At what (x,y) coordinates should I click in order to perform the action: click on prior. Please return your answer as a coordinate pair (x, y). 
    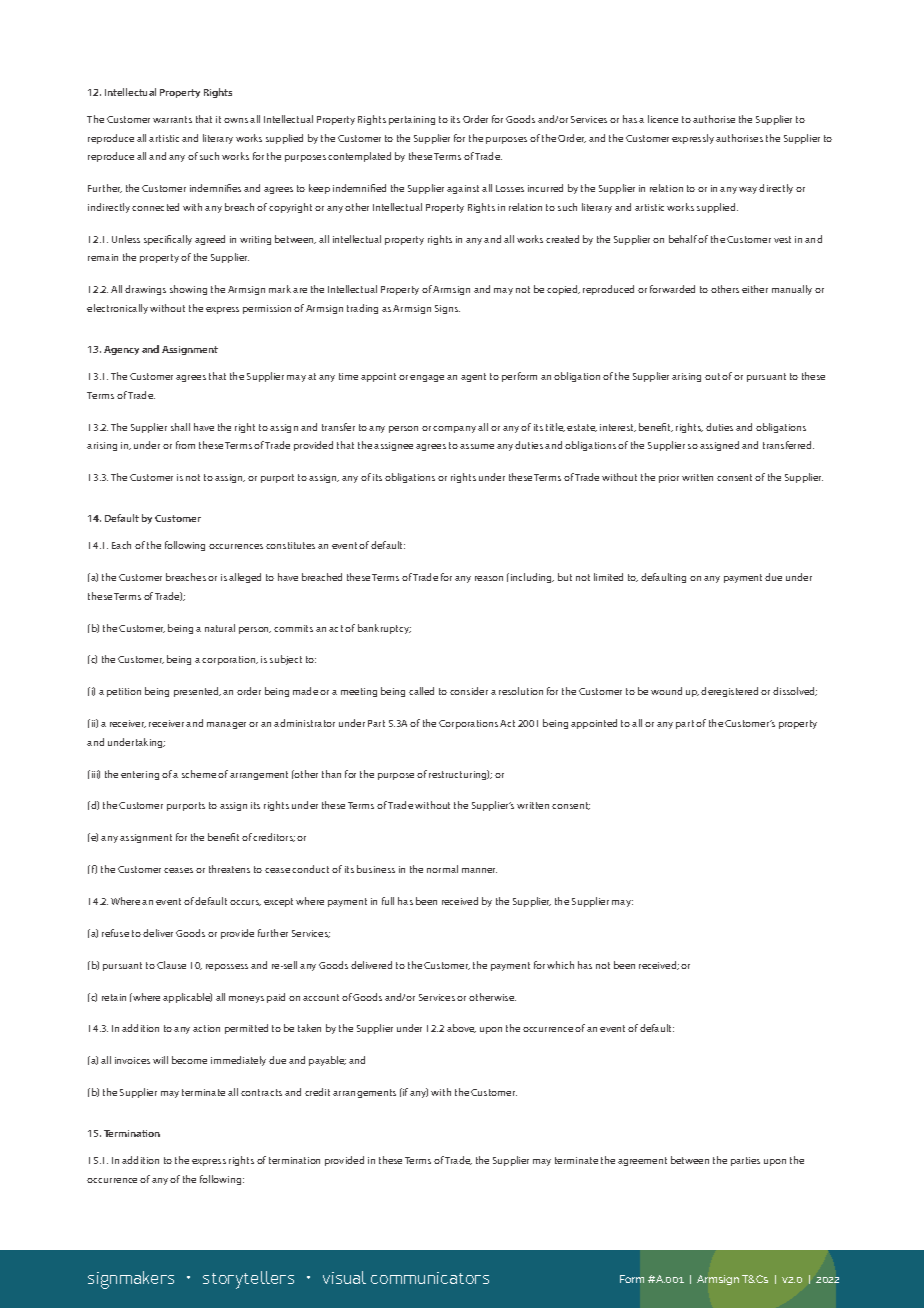
    Looking at the image, I should click on (669, 478).
